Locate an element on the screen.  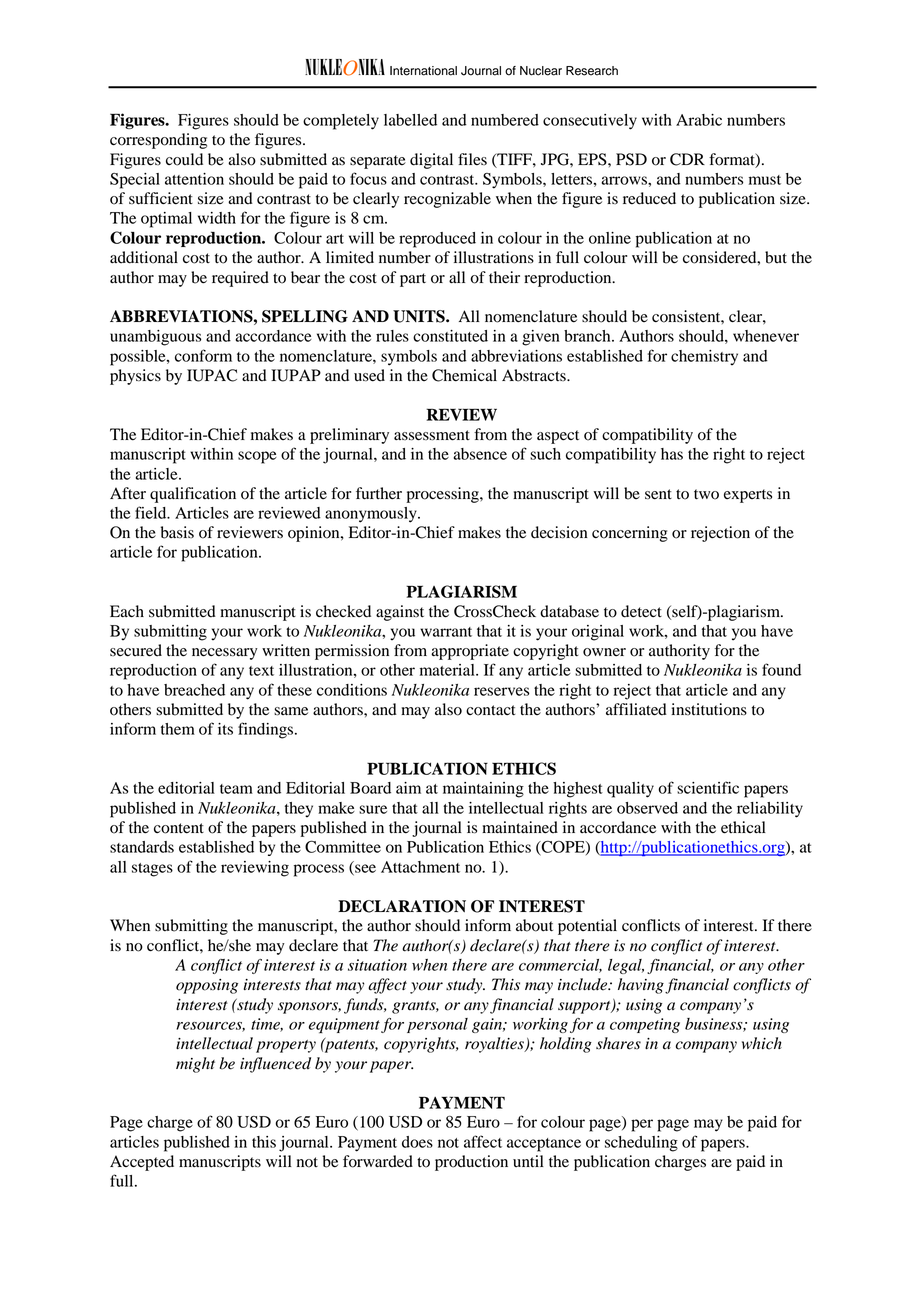
detect is located at coordinates (641, 611).
